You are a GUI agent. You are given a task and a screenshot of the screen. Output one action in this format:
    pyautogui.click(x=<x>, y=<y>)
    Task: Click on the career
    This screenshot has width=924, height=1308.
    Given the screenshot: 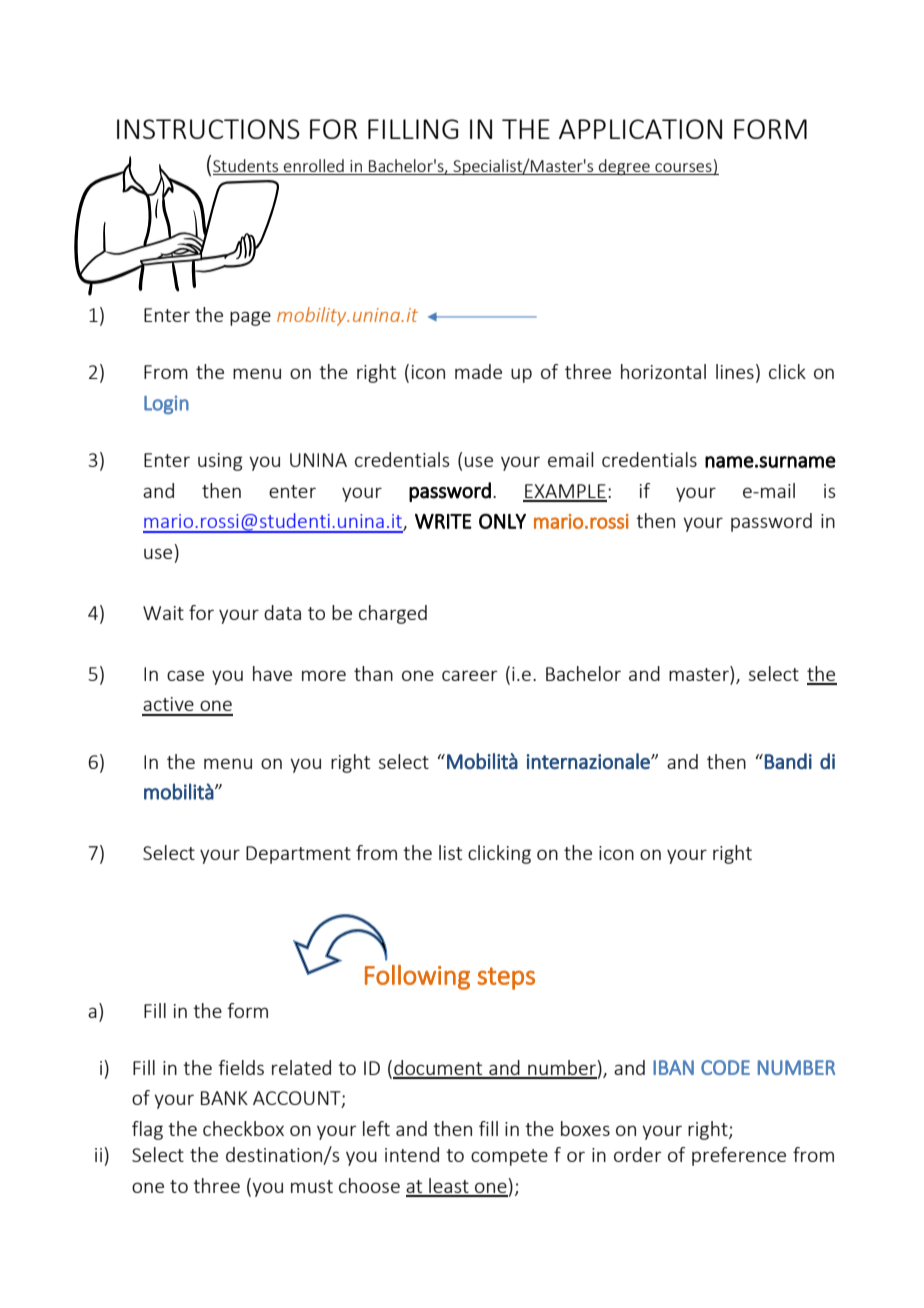 What is the action you would take?
    pyautogui.click(x=470, y=675)
